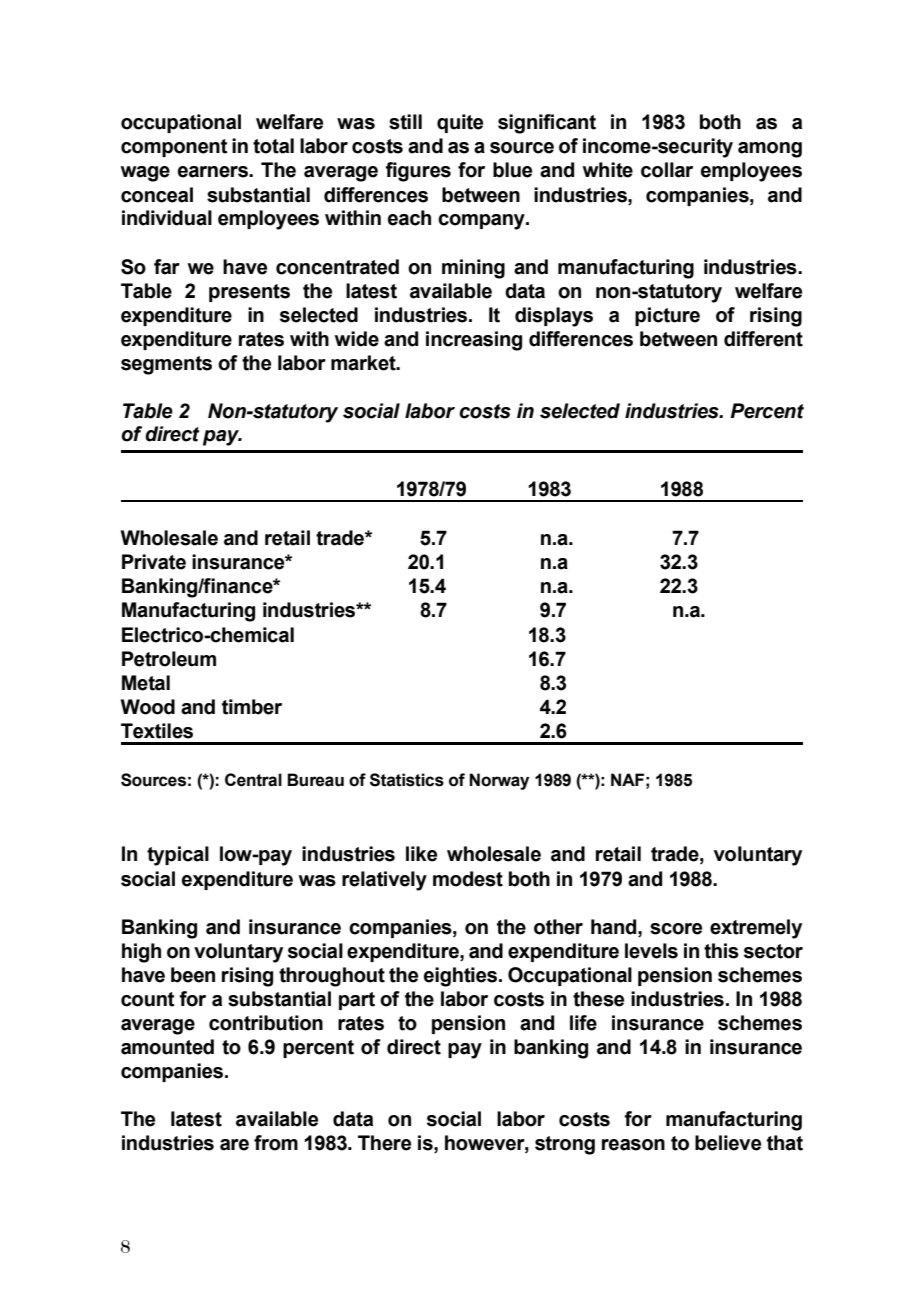 This screenshot has height=1307, width=924. Describe the element at coordinates (460, 123) in the screenshot. I see `quite` at that location.
